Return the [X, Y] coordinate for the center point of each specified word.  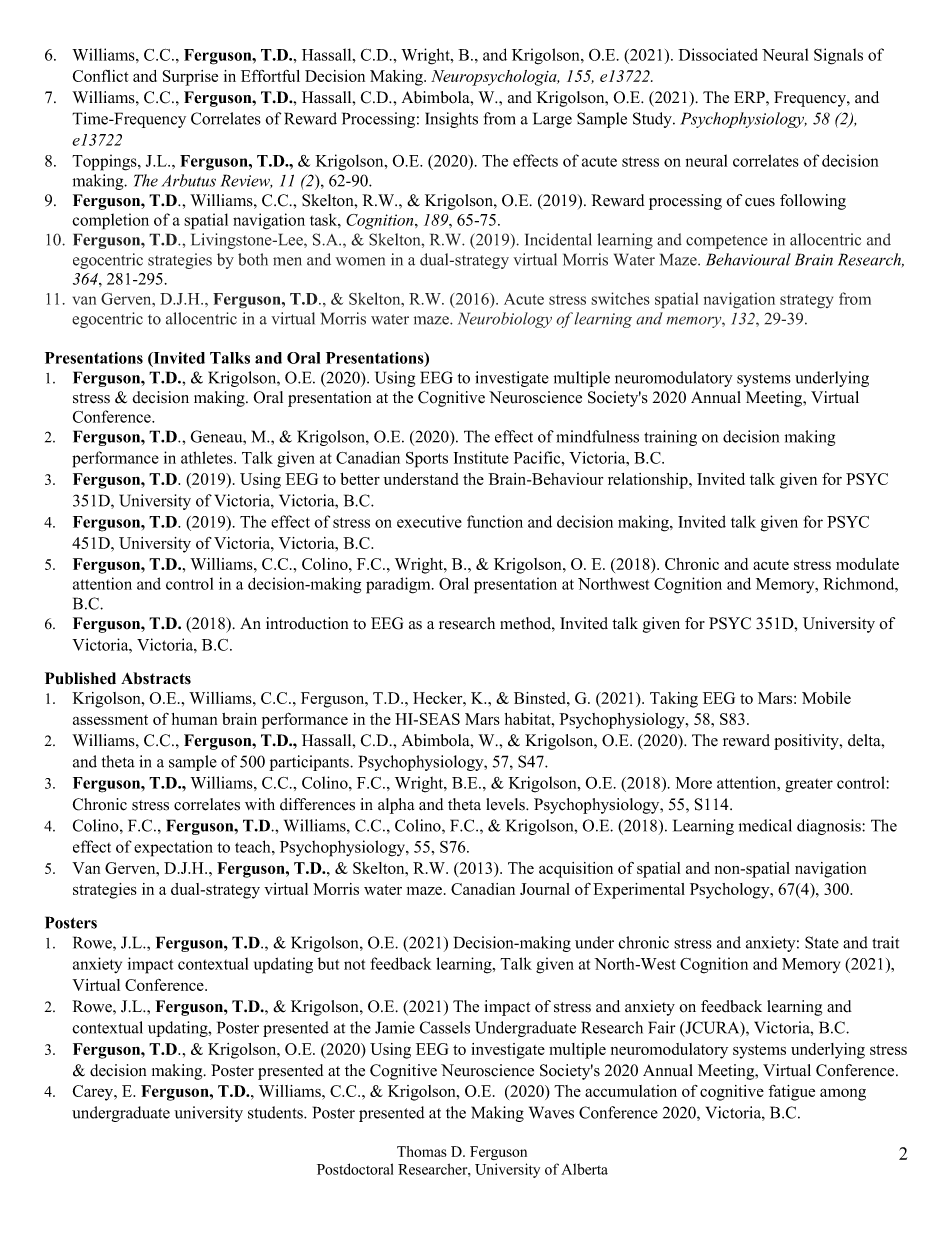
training [670, 438]
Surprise [190, 78]
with [260, 804]
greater [809, 786]
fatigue [792, 1093]
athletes [208, 457]
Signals [838, 56]
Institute [481, 457]
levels [506, 804]
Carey [94, 1093]
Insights [451, 120]
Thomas [422, 1151]
